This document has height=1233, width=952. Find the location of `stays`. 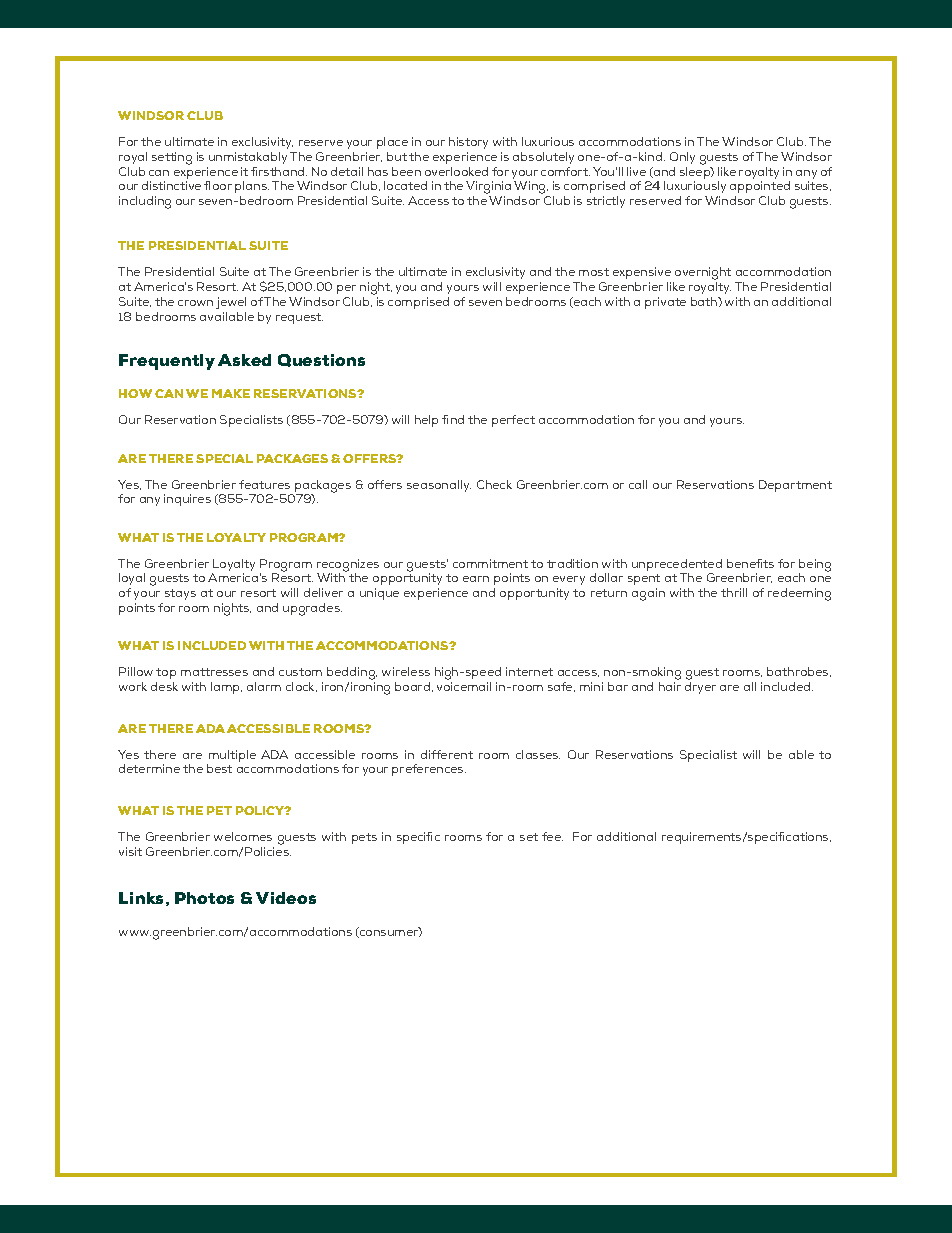

stays is located at coordinates (180, 594).
